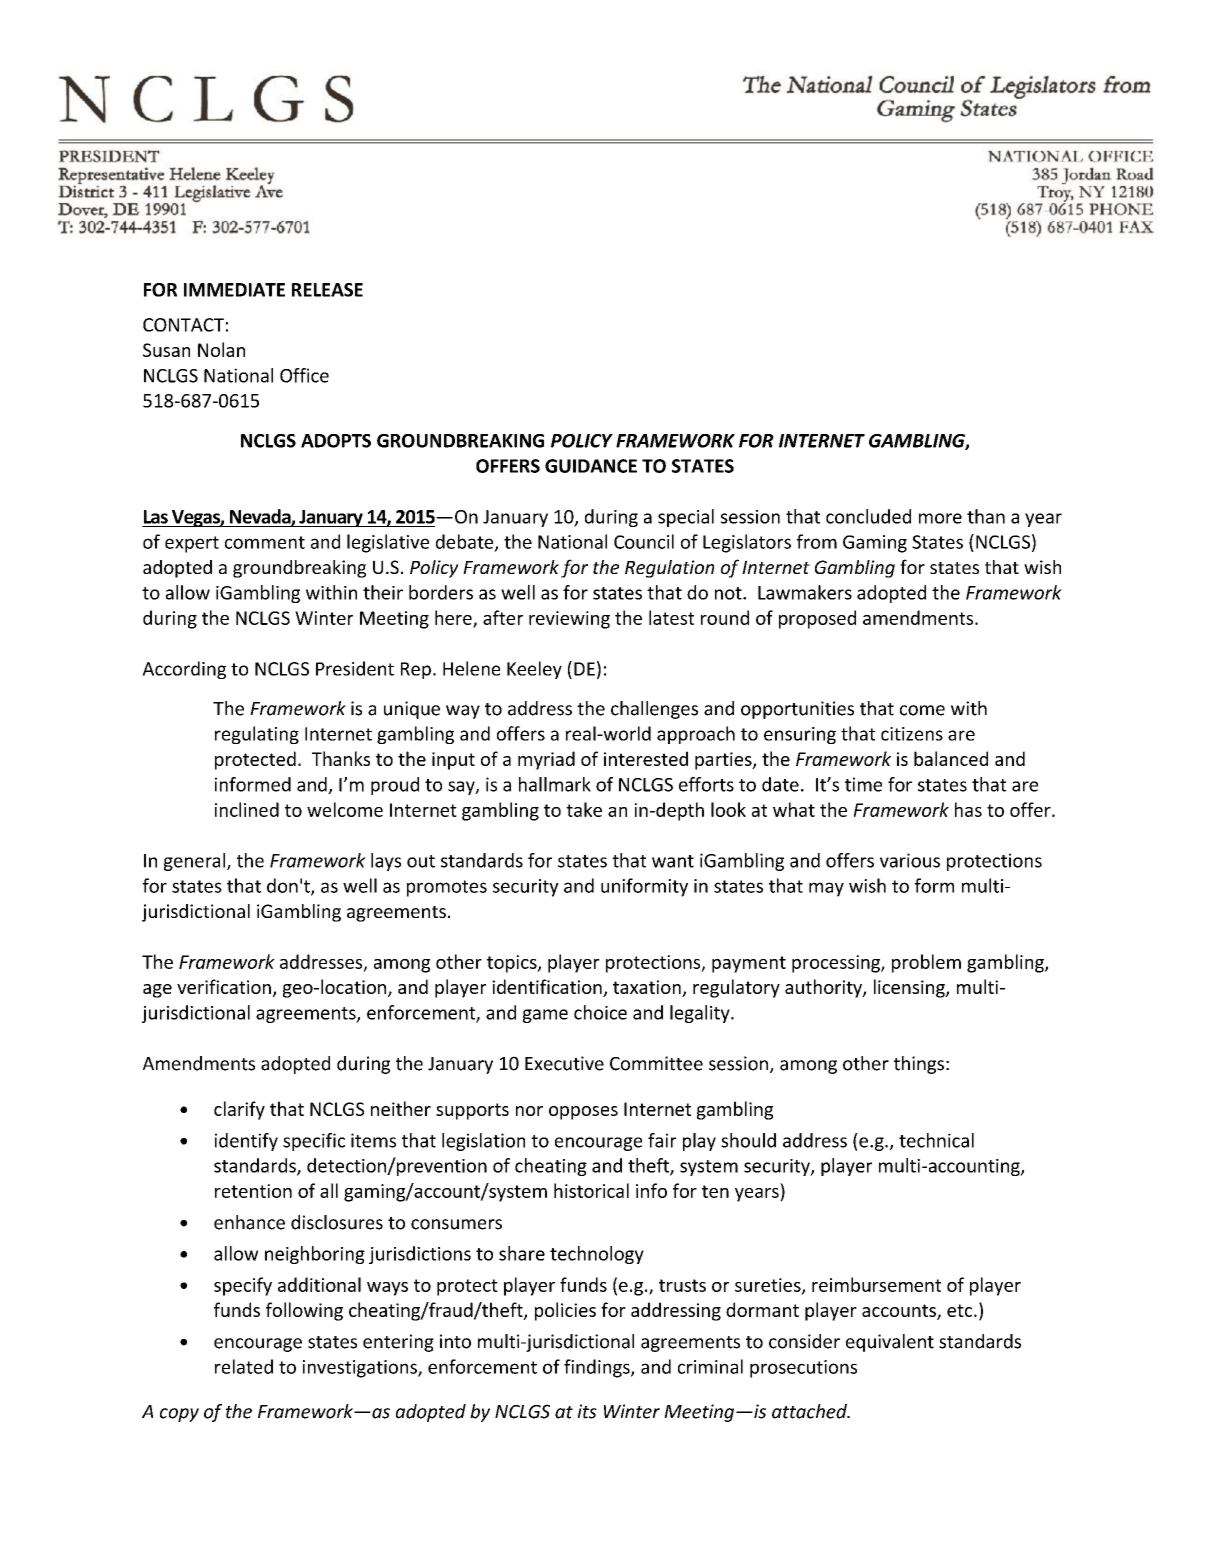  What do you see at coordinates (546, 760) in the document?
I see `myriad` at bounding box center [546, 760].
